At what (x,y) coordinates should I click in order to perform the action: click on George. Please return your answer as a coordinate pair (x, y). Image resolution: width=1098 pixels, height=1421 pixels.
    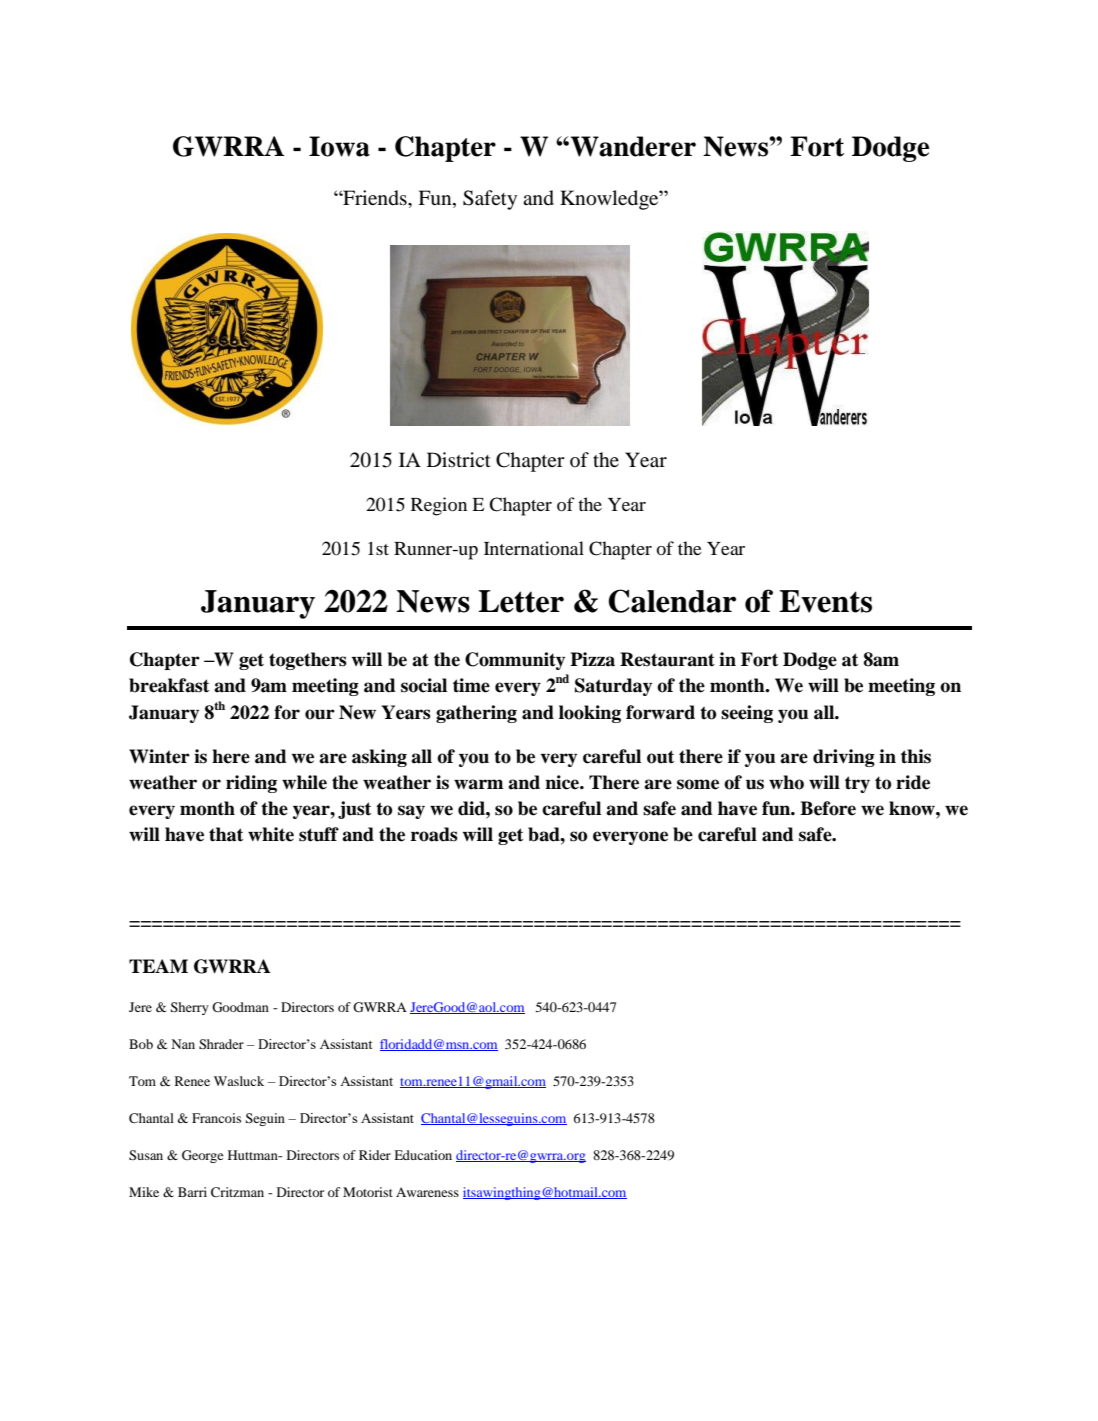
    Looking at the image, I should click on (202, 1156).
